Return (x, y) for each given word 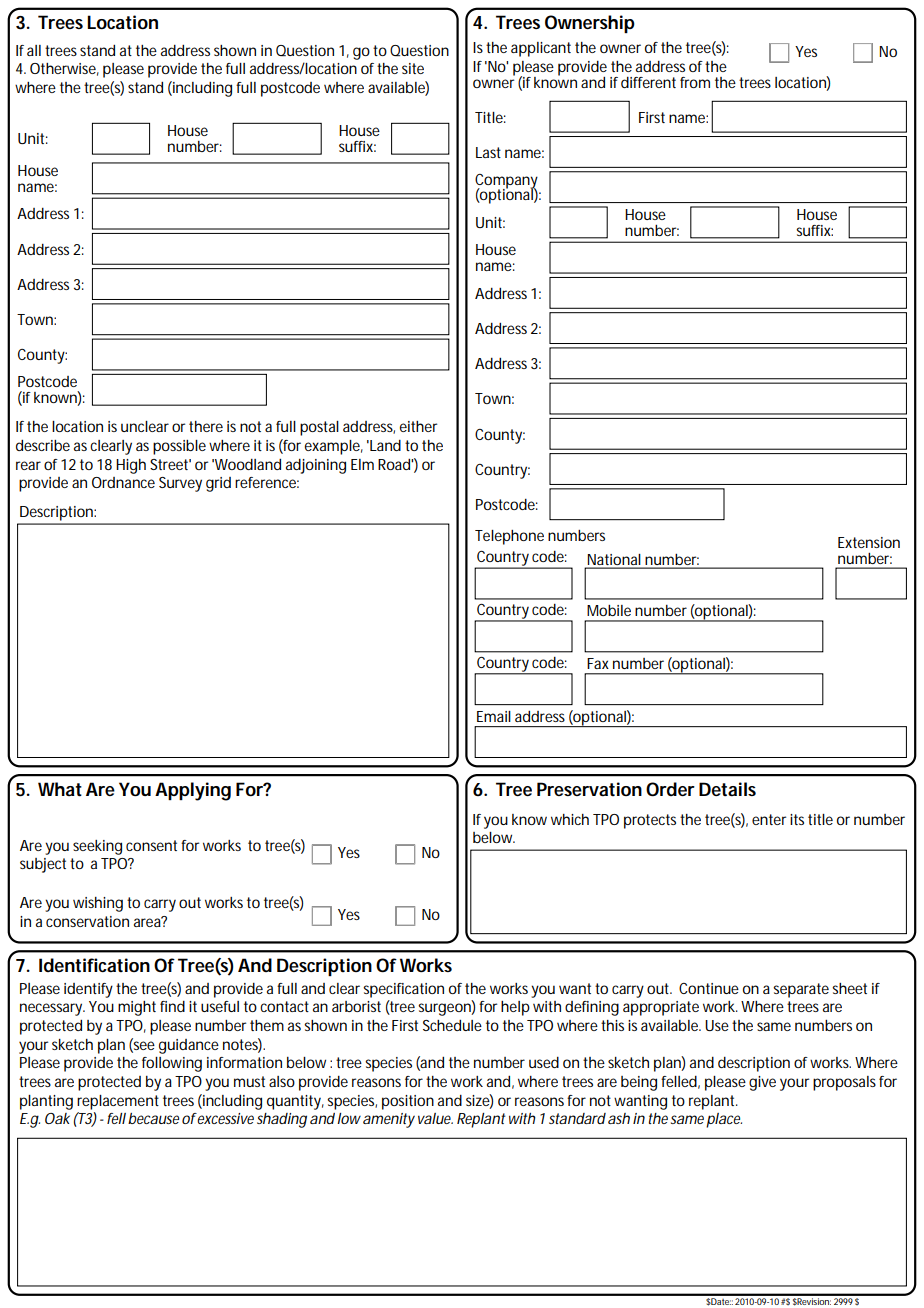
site (413, 68)
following (172, 1064)
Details (727, 789)
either (418, 426)
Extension (869, 542)
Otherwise (63, 68)
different (648, 82)
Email (494, 716)
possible (179, 447)
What (60, 789)
